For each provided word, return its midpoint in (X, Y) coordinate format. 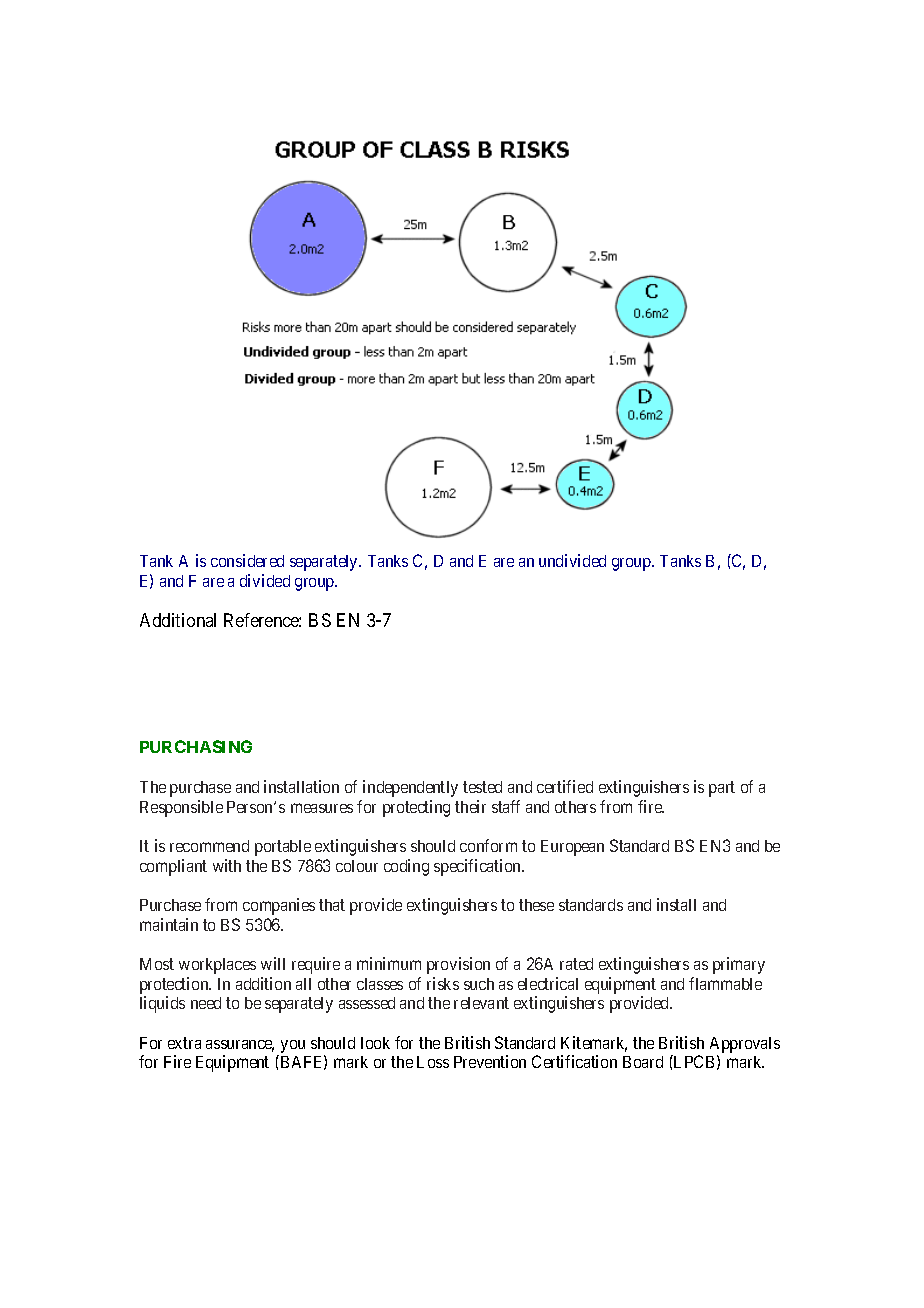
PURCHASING (196, 746)
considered (247, 560)
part (722, 789)
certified (565, 786)
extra (184, 1043)
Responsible (181, 808)
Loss (433, 1062)
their (470, 806)
